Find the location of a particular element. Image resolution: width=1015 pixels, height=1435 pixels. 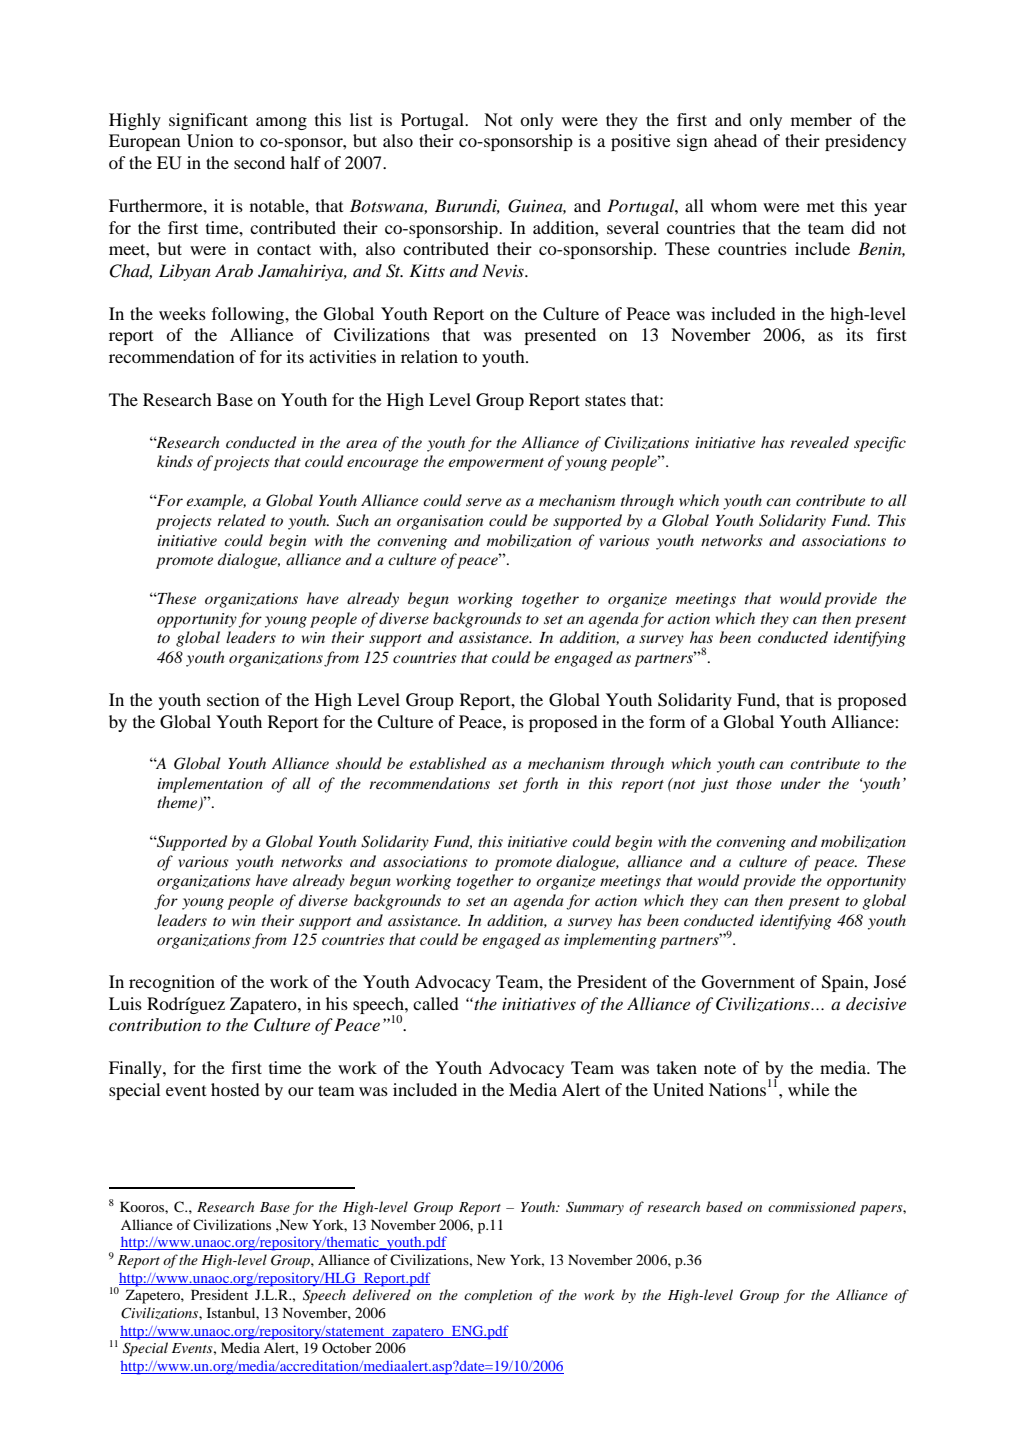

positive is located at coordinates (641, 142).
